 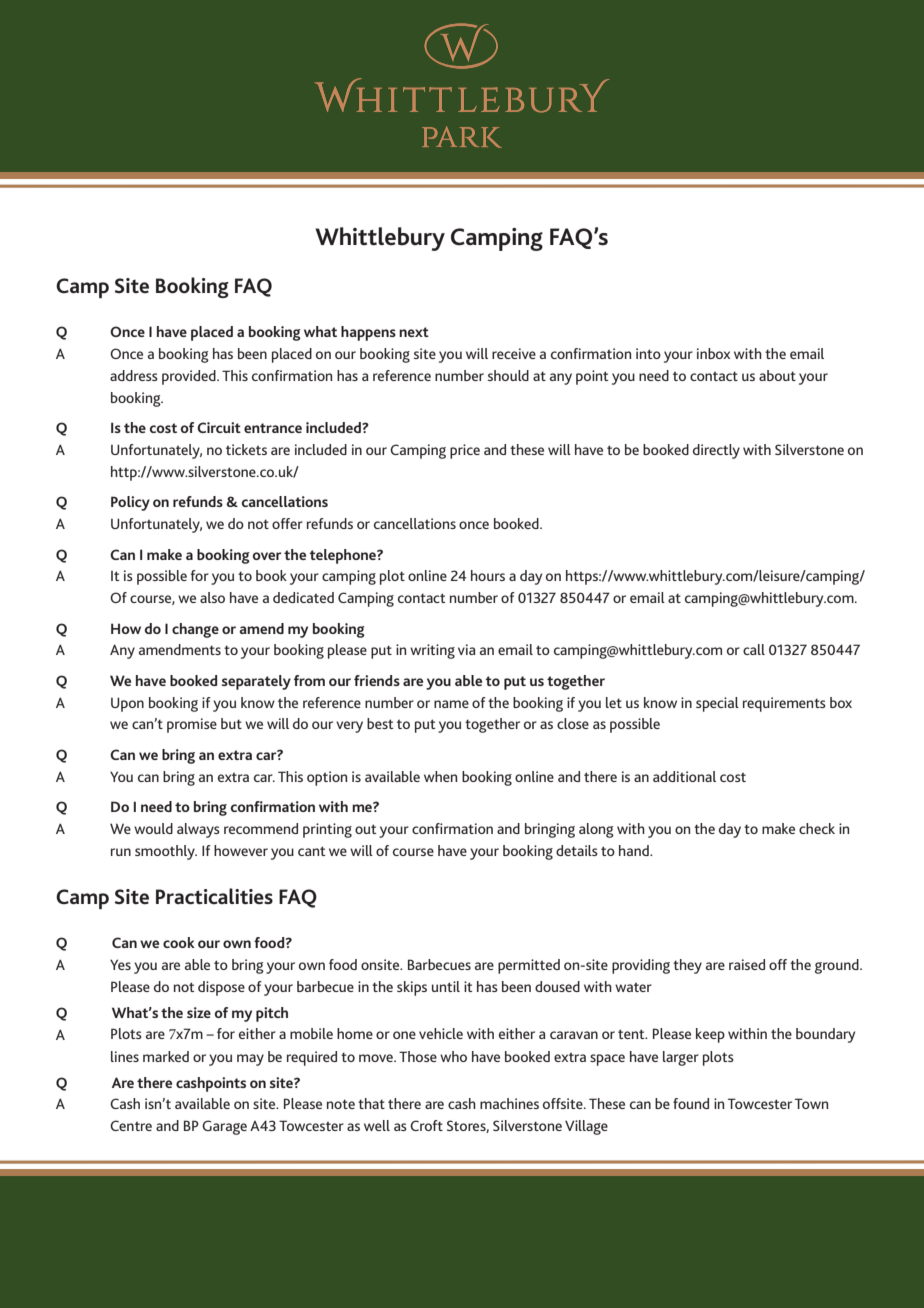 I want to click on also, so click(x=212, y=597).
